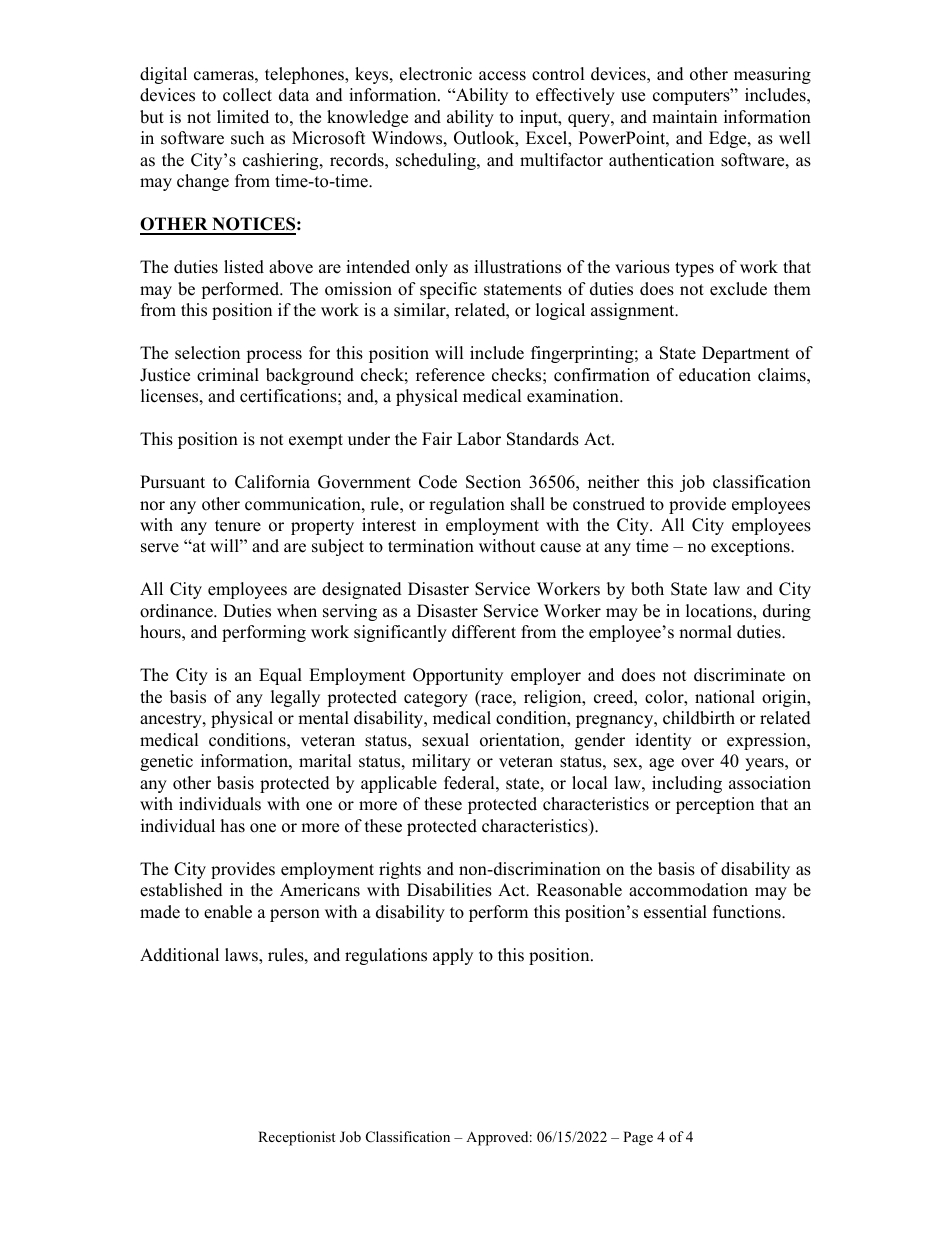  I want to click on limited, so click(243, 117).
